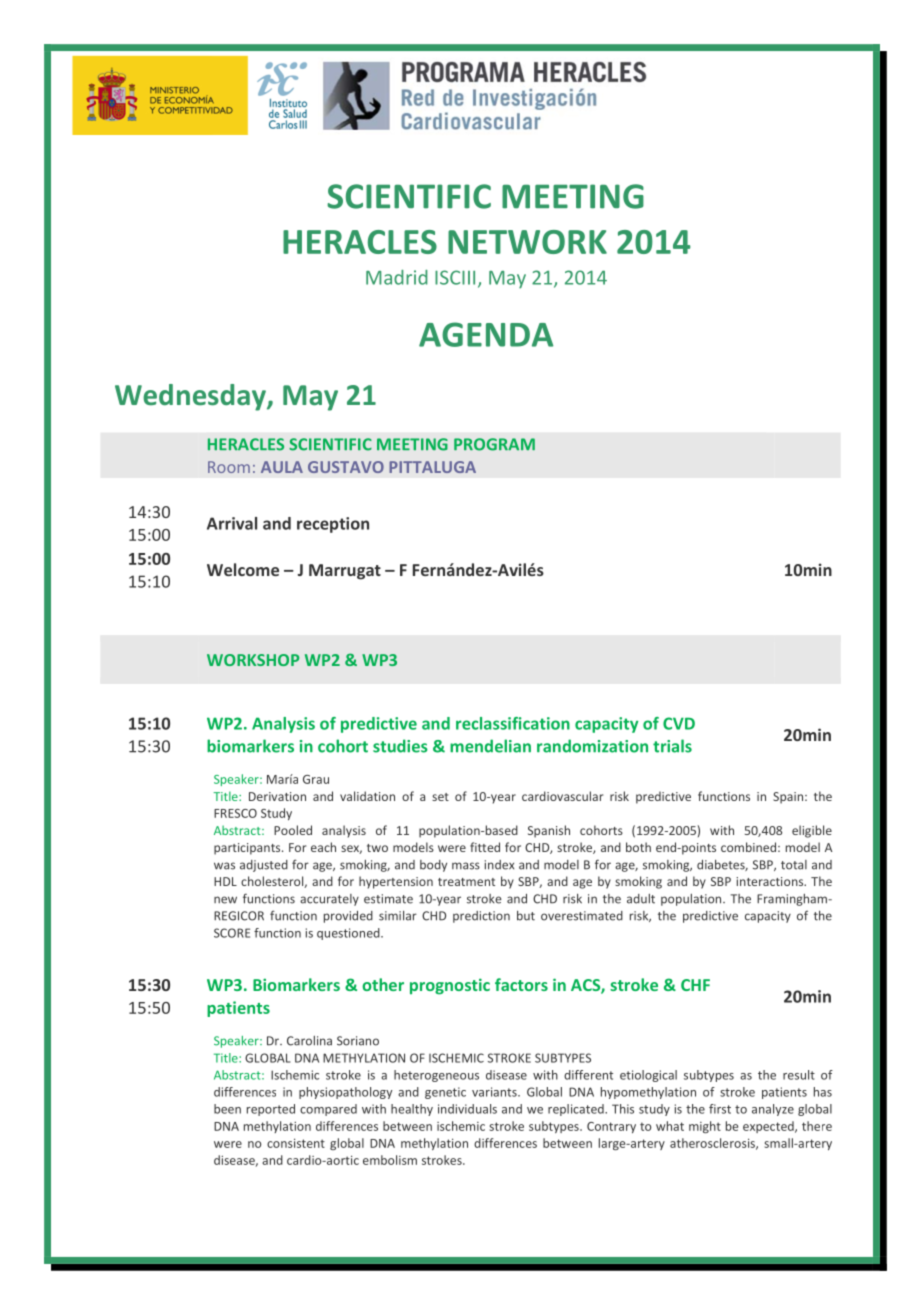 The height and width of the screenshot is (1308, 924). Describe the element at coordinates (679, 723) in the screenshot. I see `CVD` at that location.
